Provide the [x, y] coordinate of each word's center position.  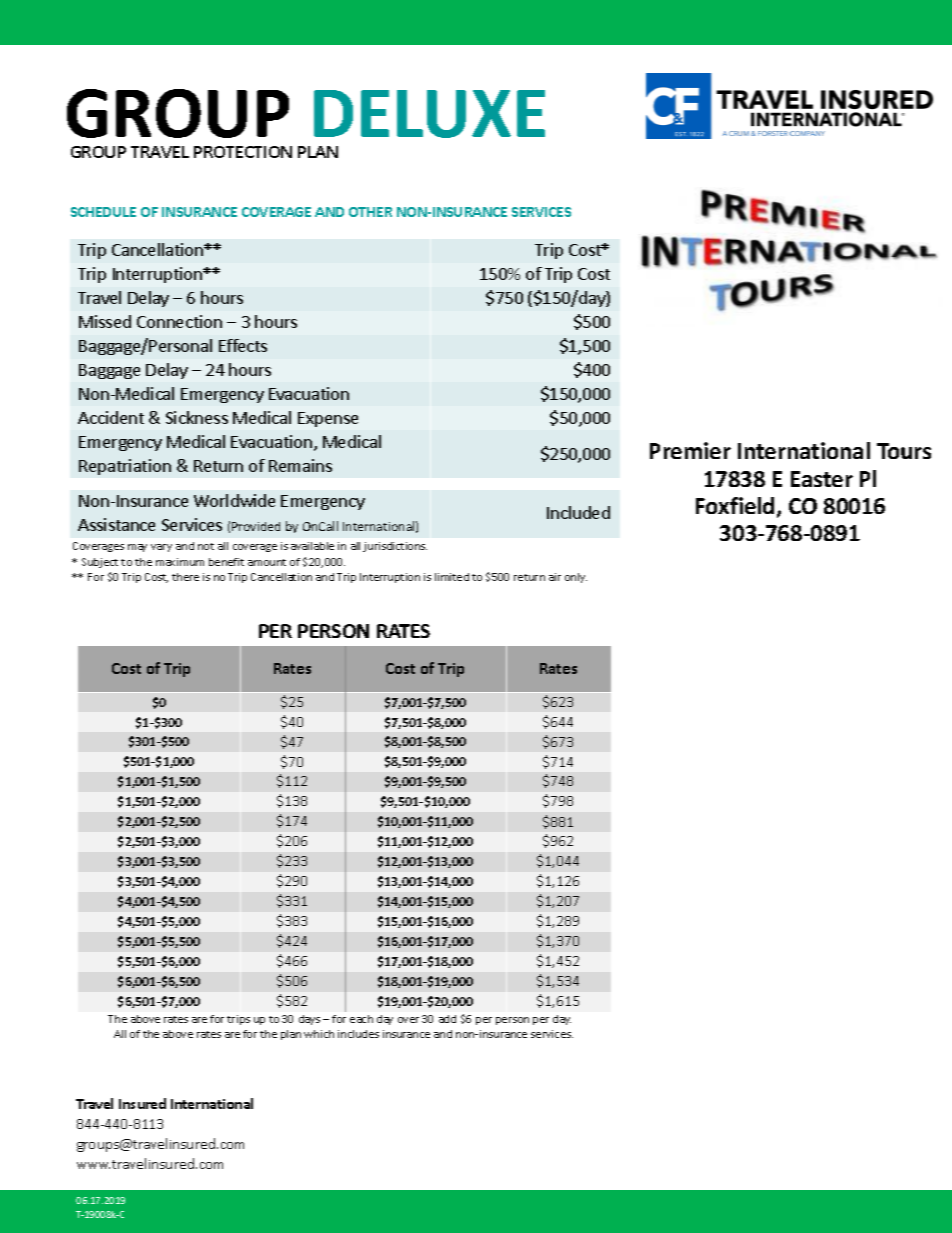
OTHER [370, 212]
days [309, 1020]
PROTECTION [243, 152]
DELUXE [429, 114]
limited [452, 577]
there [185, 577]
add [447, 1019]
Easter [822, 479]
